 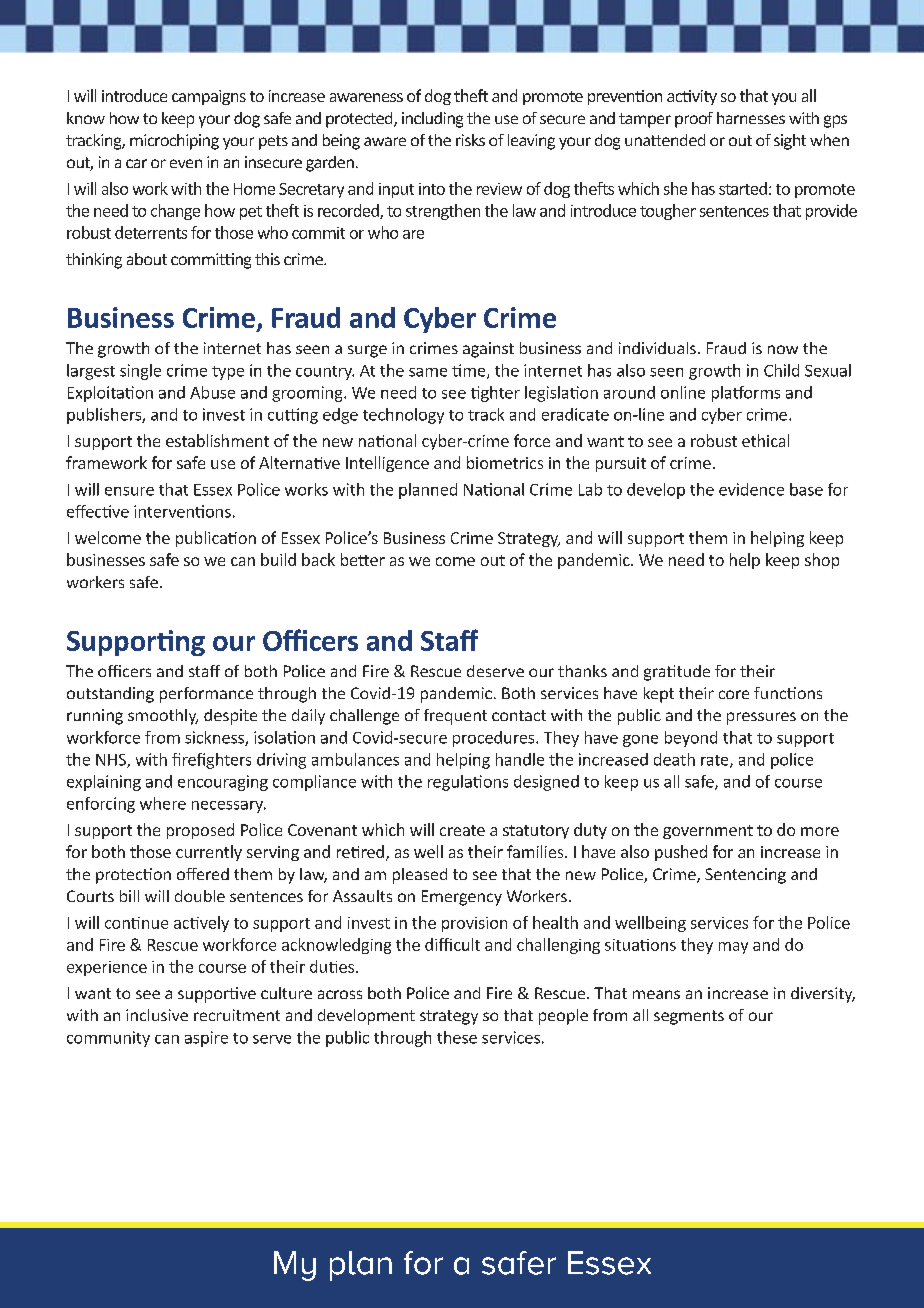 What do you see at coordinates (217, 440) in the screenshot?
I see `establishment` at bounding box center [217, 440].
